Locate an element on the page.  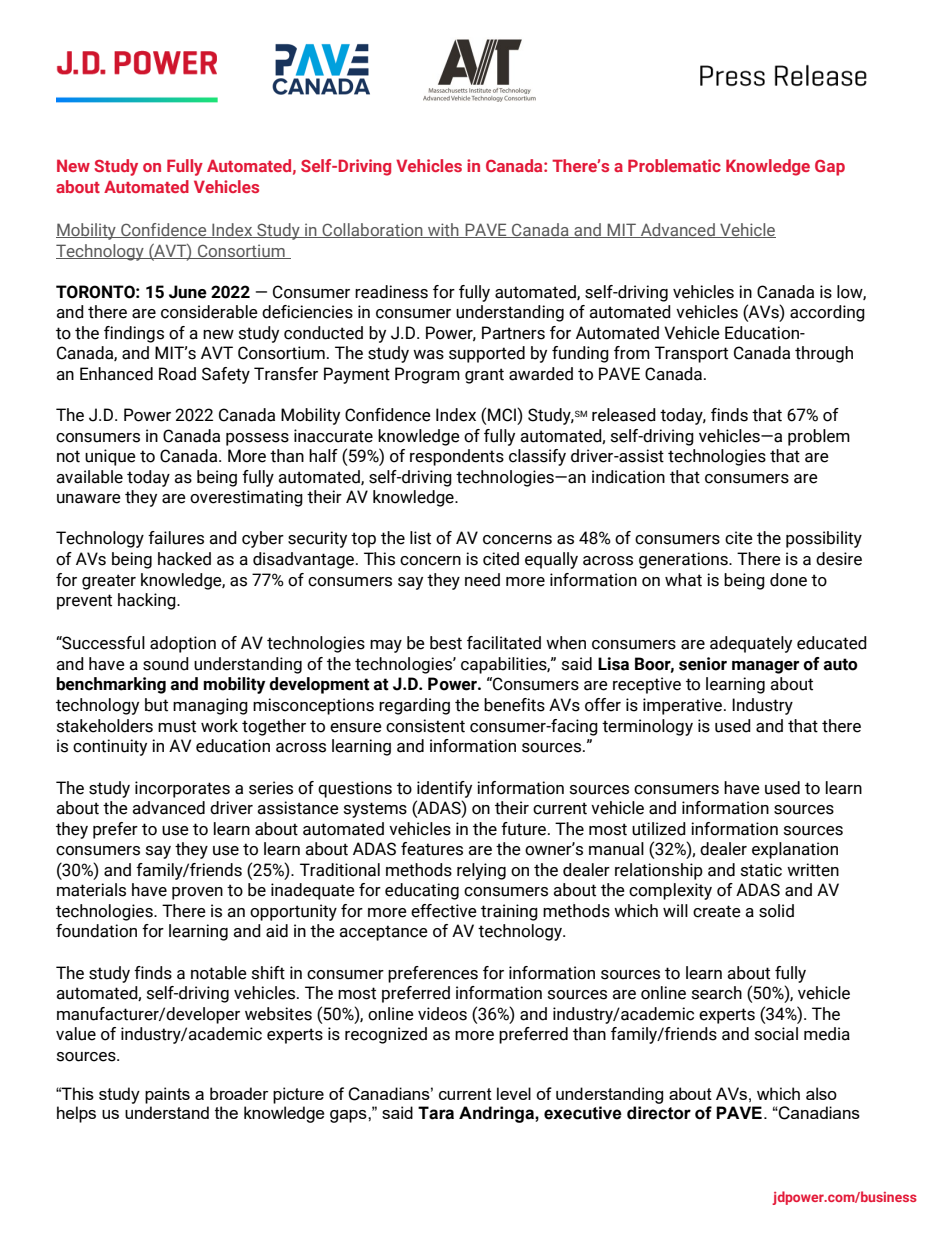
with is located at coordinates (443, 230).
